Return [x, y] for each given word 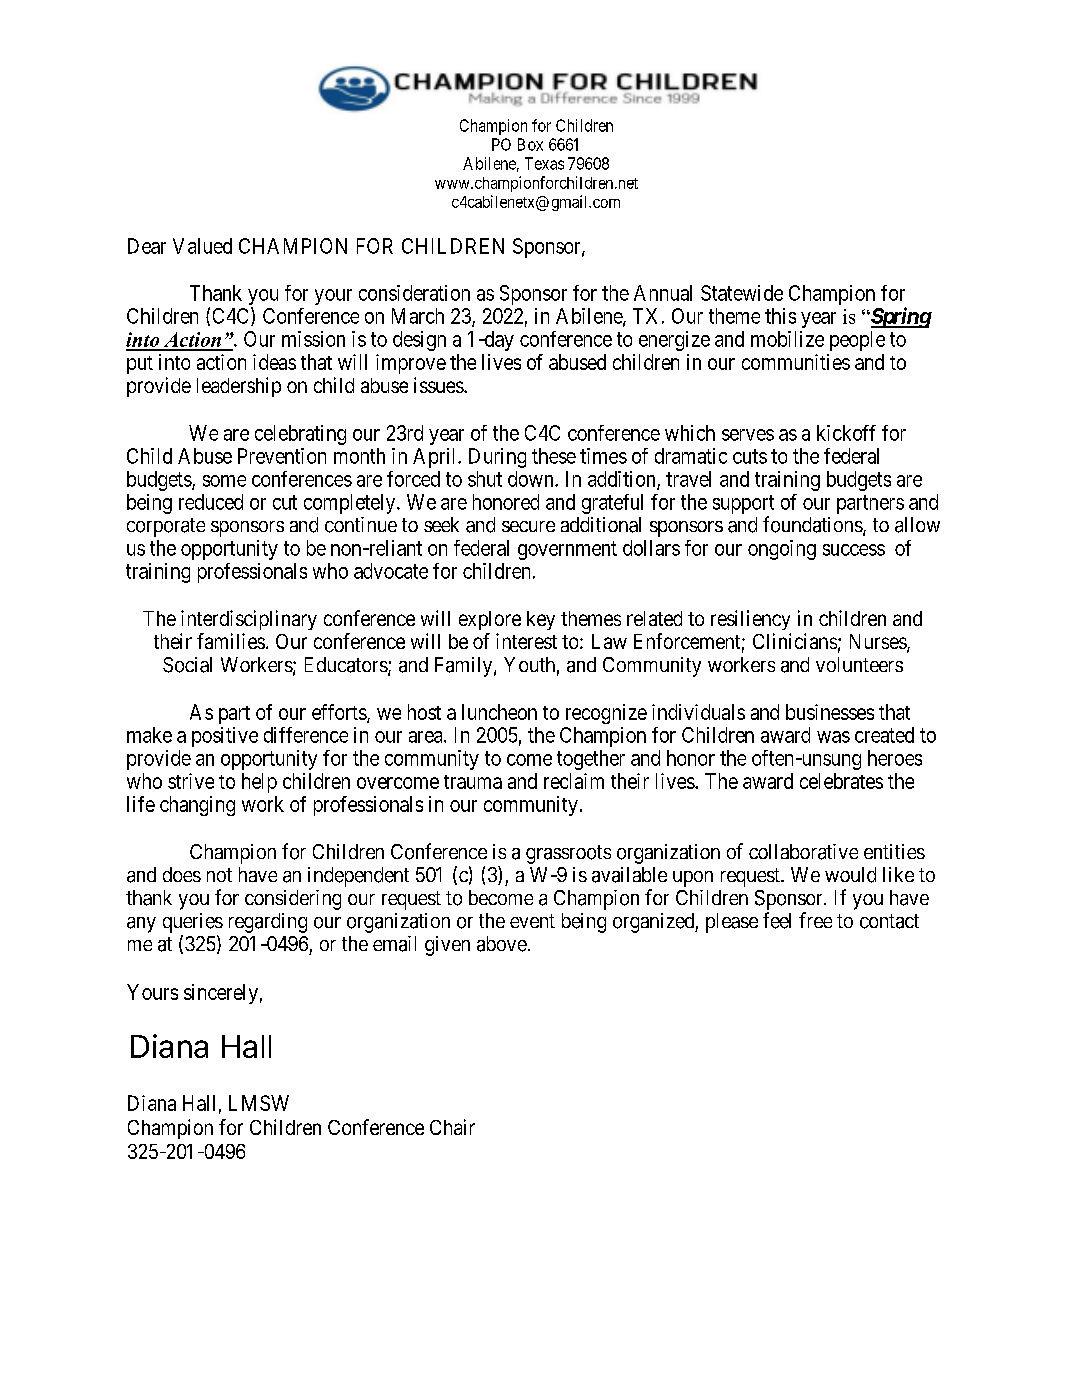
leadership [239, 387]
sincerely [221, 994]
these [554, 456]
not [219, 875]
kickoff [846, 433]
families [231, 641]
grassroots [568, 854]
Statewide [742, 293]
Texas [544, 163]
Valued [202, 246]
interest [526, 641]
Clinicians [795, 641]
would [850, 875]
